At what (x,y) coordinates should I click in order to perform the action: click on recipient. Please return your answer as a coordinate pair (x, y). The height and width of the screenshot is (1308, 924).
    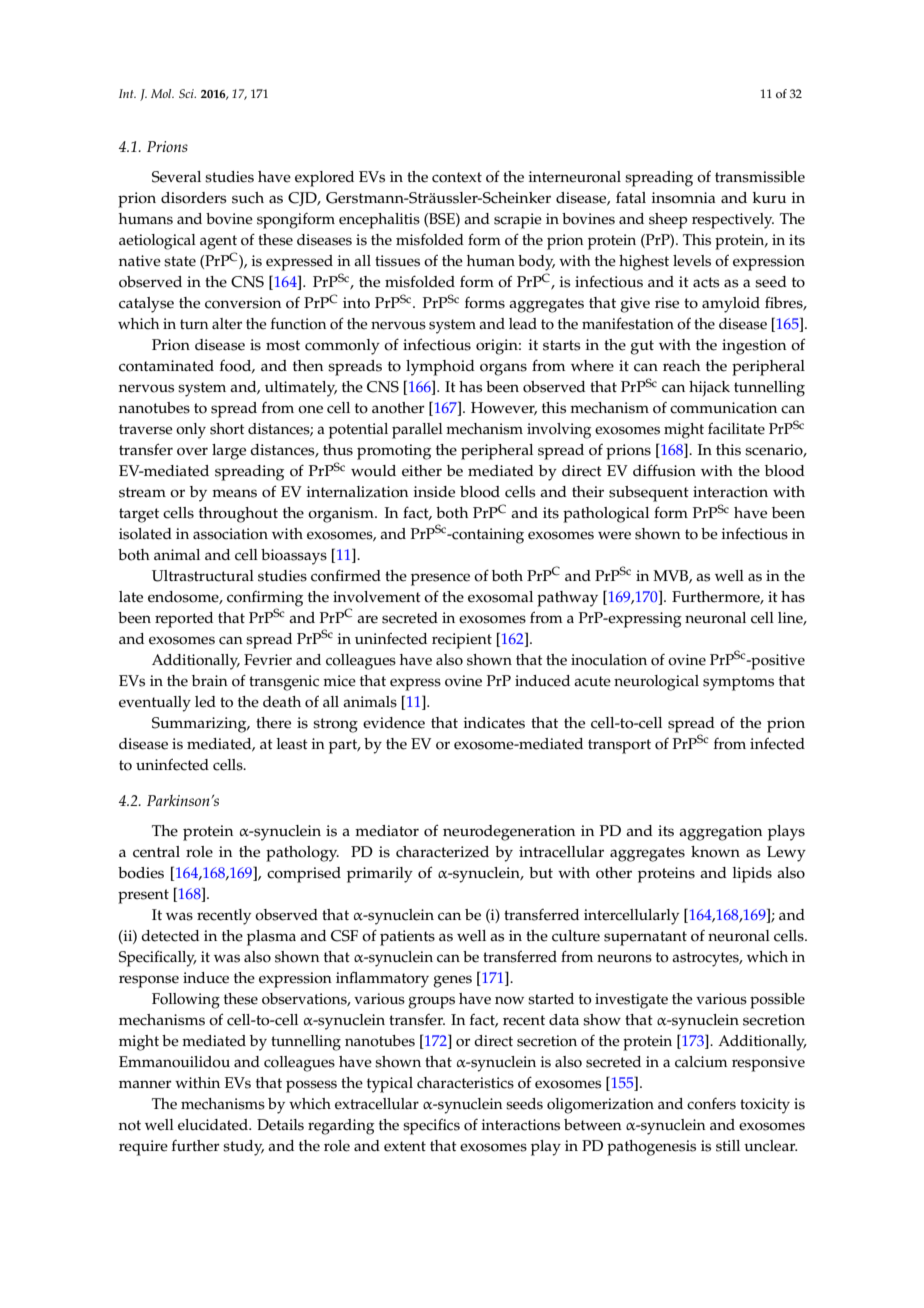
    Looking at the image, I should click on (462, 641).
